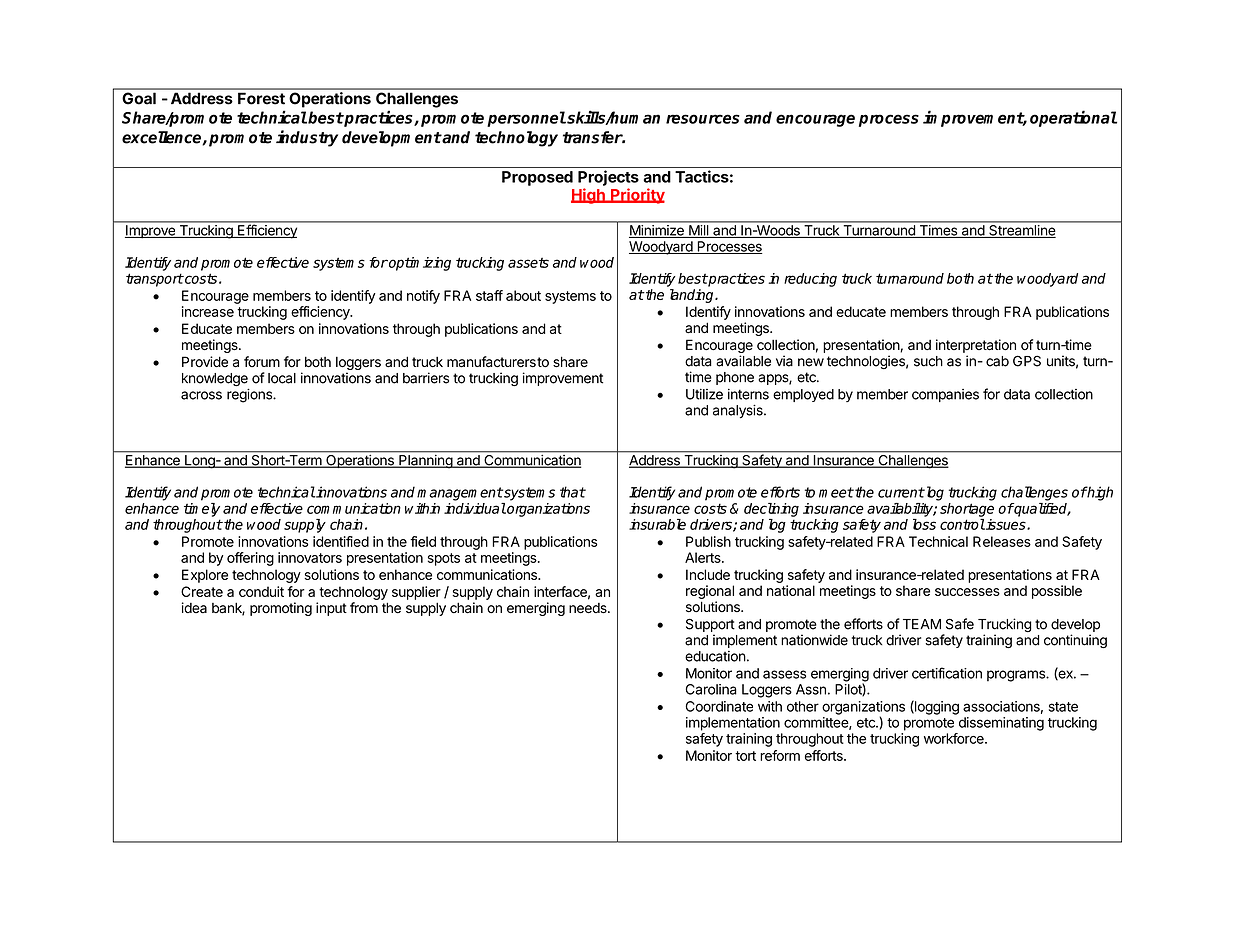 This document has height=952, width=1233. I want to click on resources, so click(703, 119).
